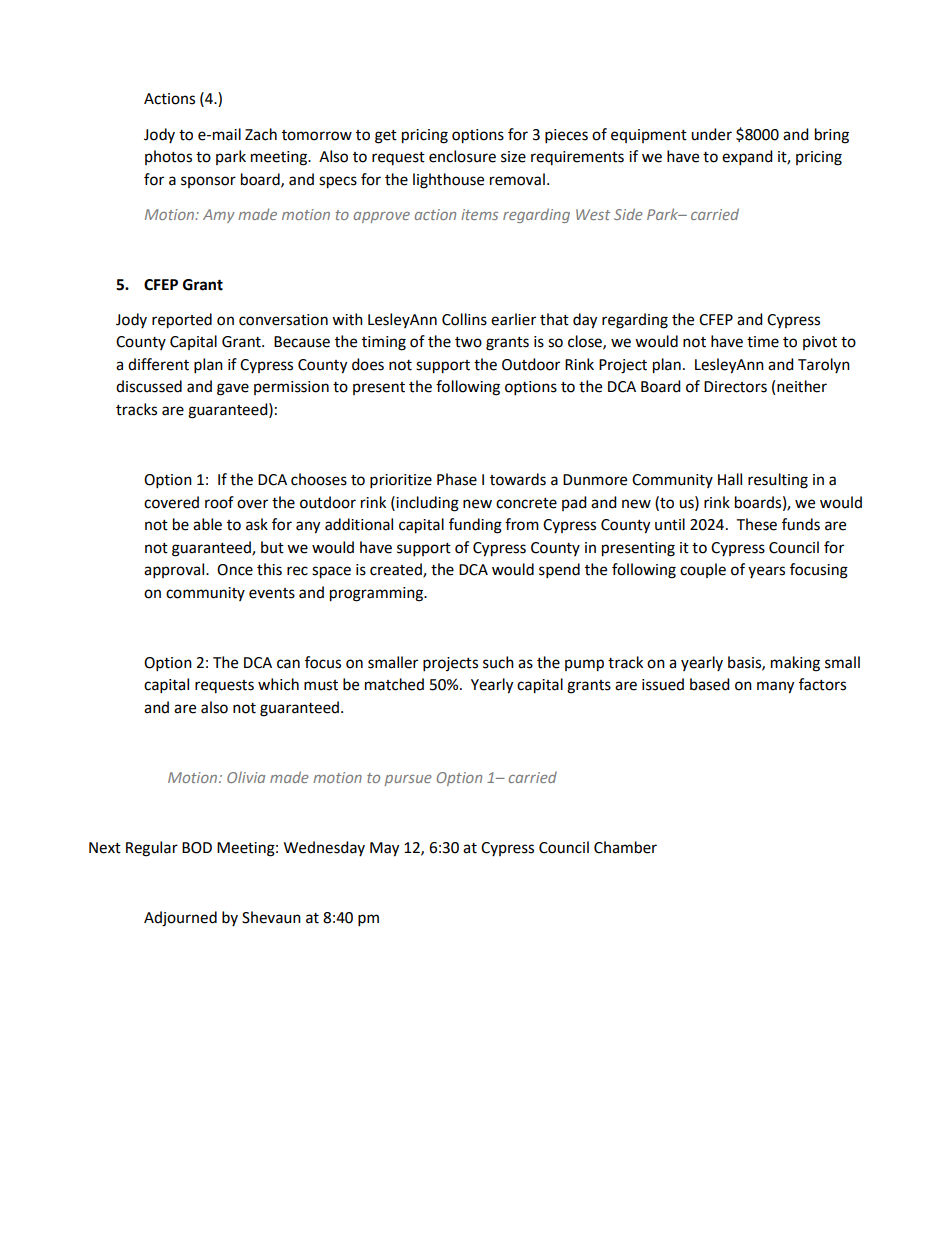  Describe the element at coordinates (747, 158) in the document. I see `expand` at that location.
